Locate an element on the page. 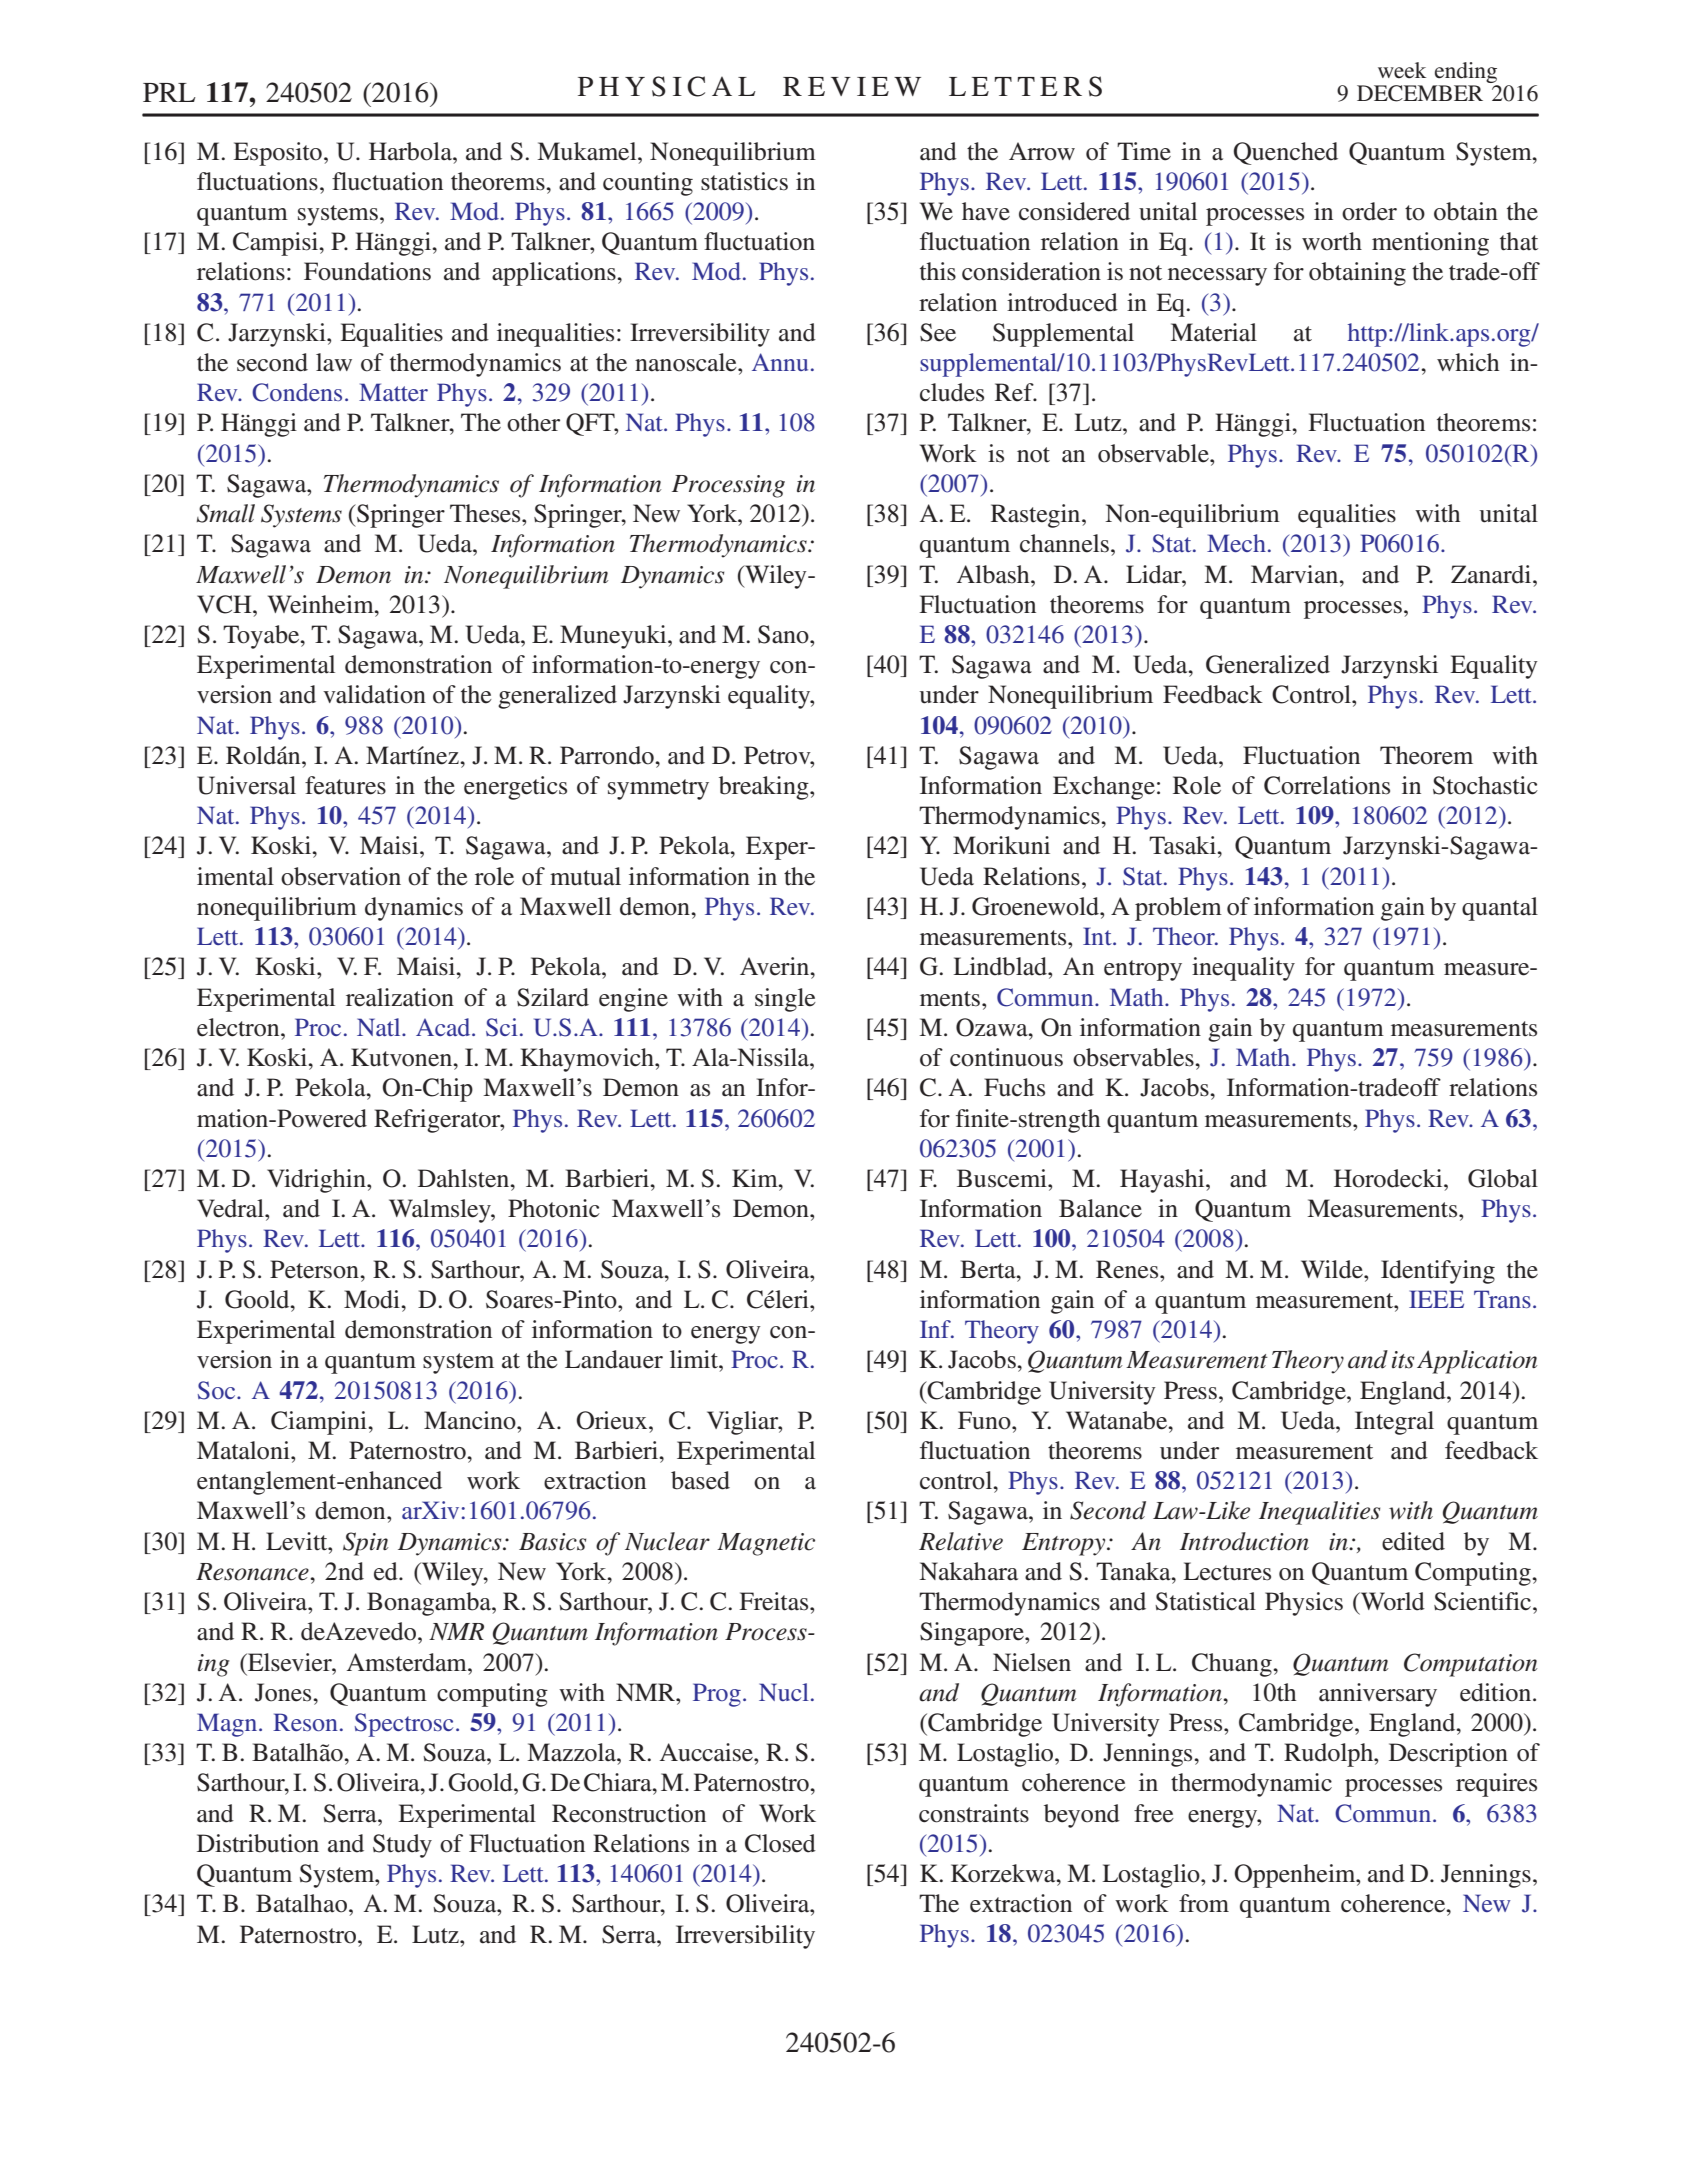  breaking is located at coordinates (765, 788).
